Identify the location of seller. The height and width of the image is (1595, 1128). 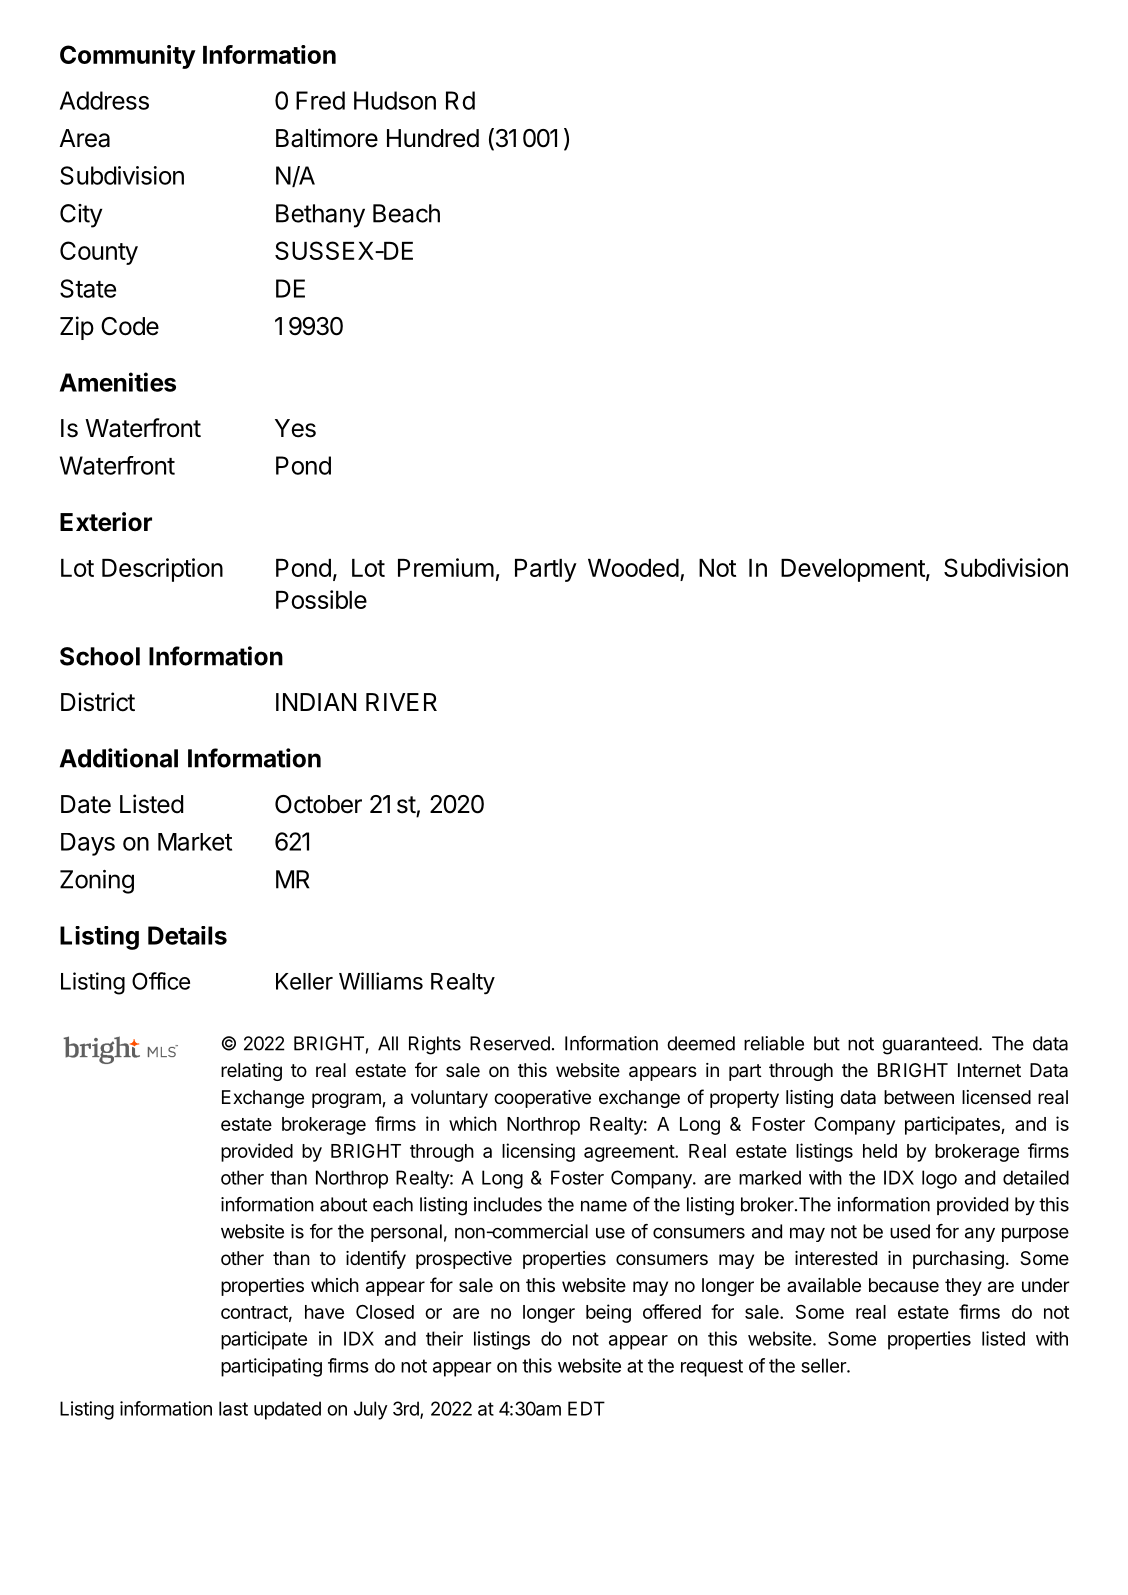
(824, 1365).
